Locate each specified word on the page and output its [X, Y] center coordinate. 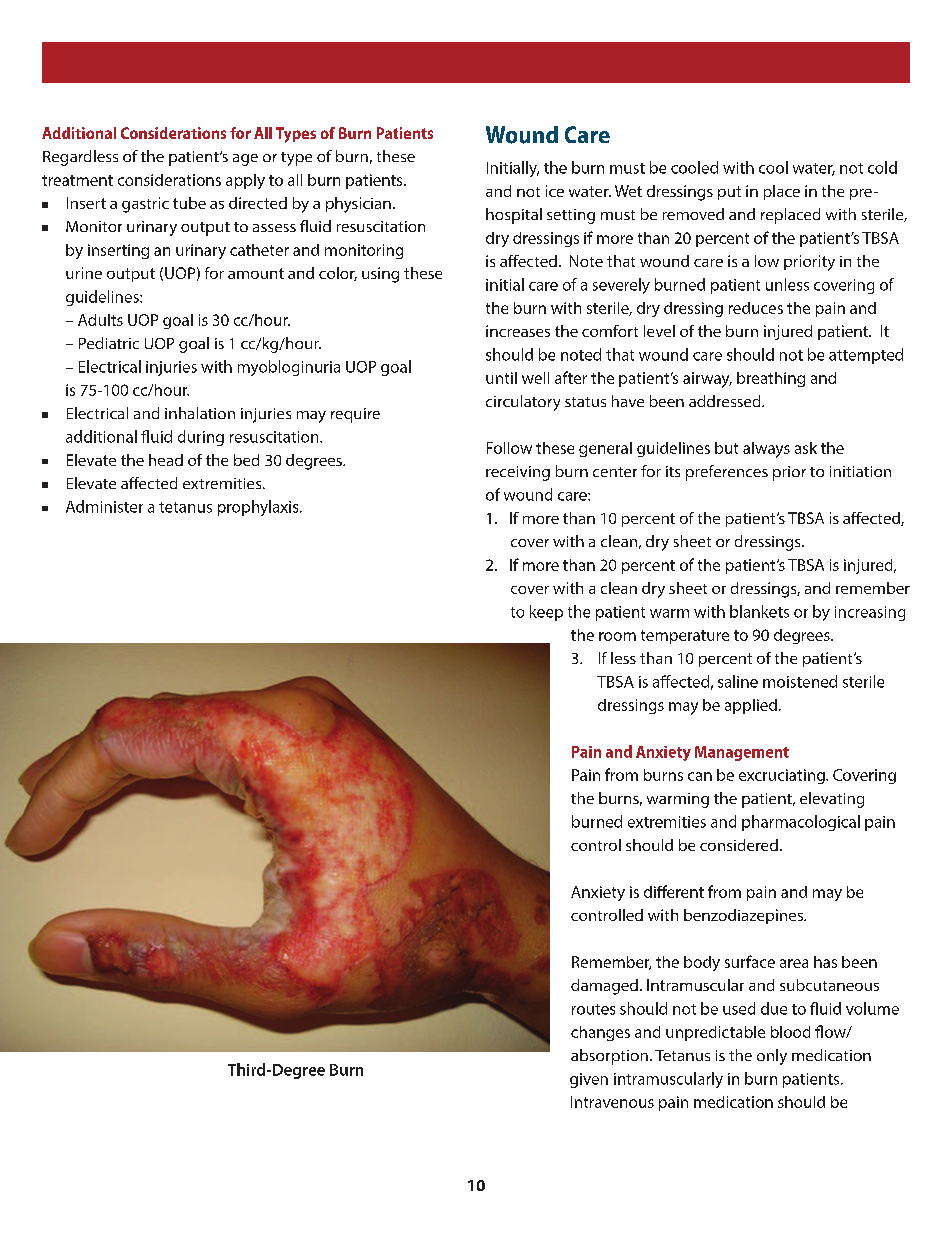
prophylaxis [259, 508]
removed [693, 214]
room [617, 636]
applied [751, 706]
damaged [604, 987]
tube [189, 203]
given [589, 1080]
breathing [771, 379]
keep [546, 613]
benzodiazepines [744, 916]
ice [555, 191]
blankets [759, 611]
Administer [104, 506]
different [674, 891]
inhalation [200, 413]
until [501, 378]
